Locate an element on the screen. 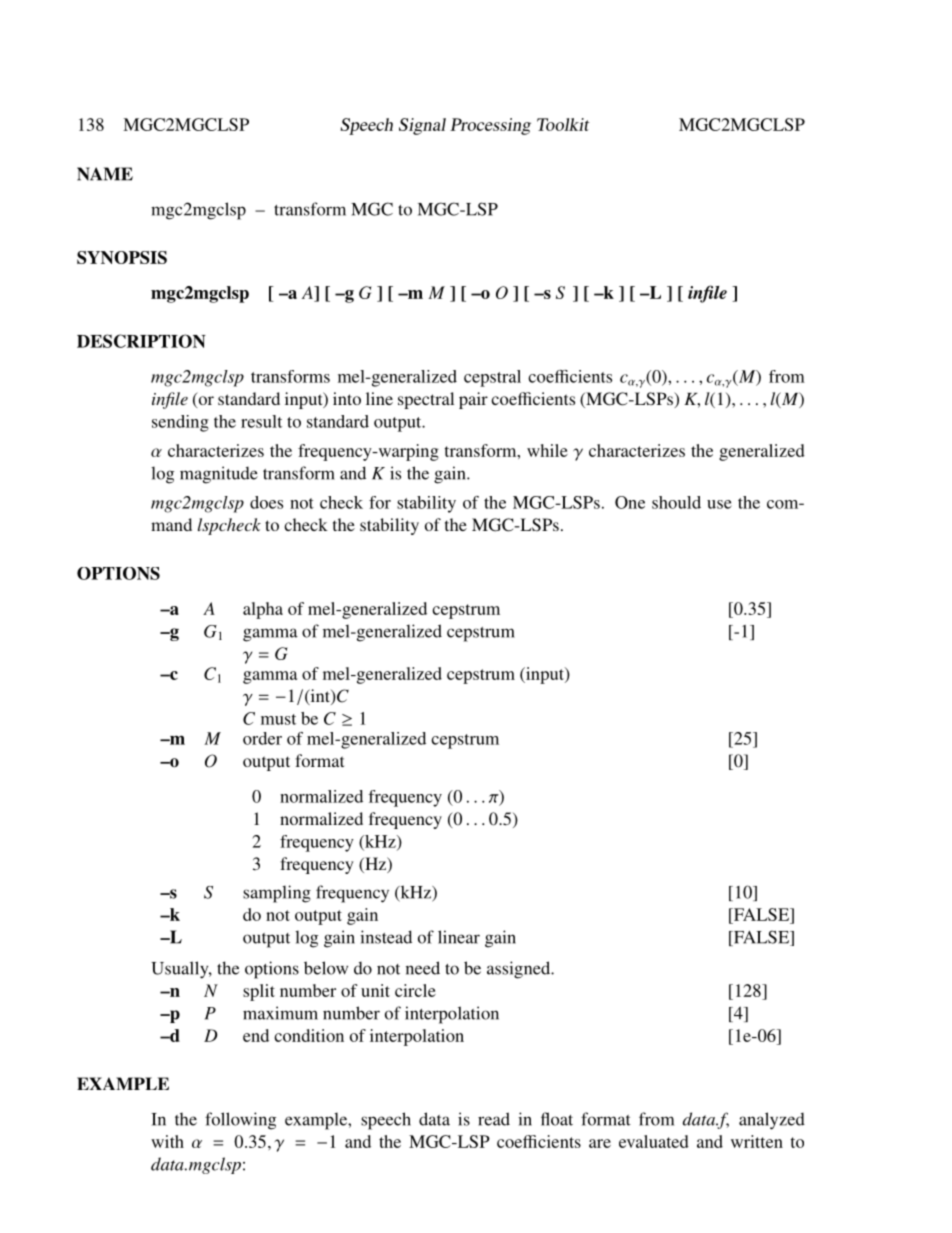  read is located at coordinates (494, 1119).
